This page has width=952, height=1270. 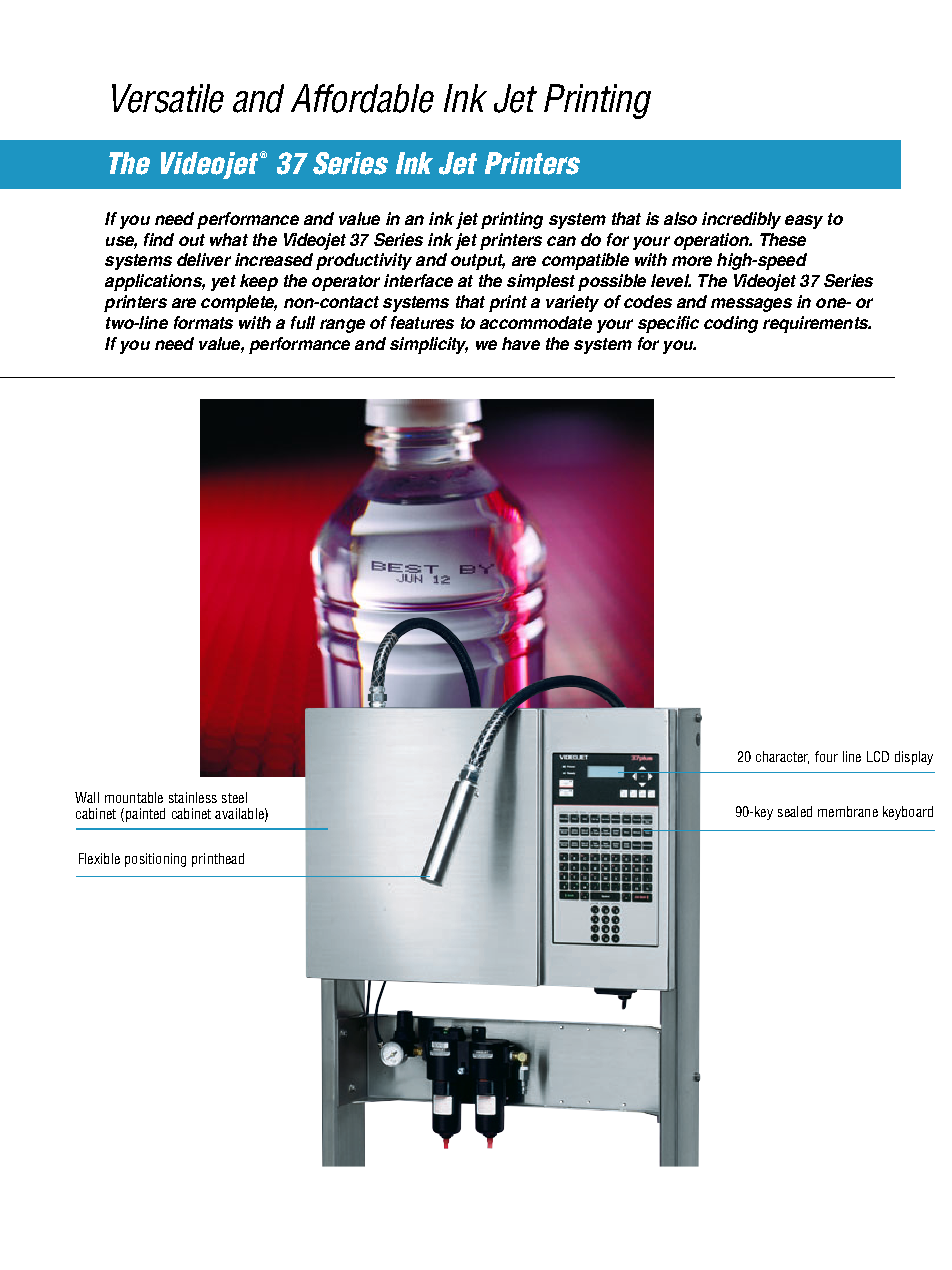 I want to click on sealed, so click(x=795, y=811).
